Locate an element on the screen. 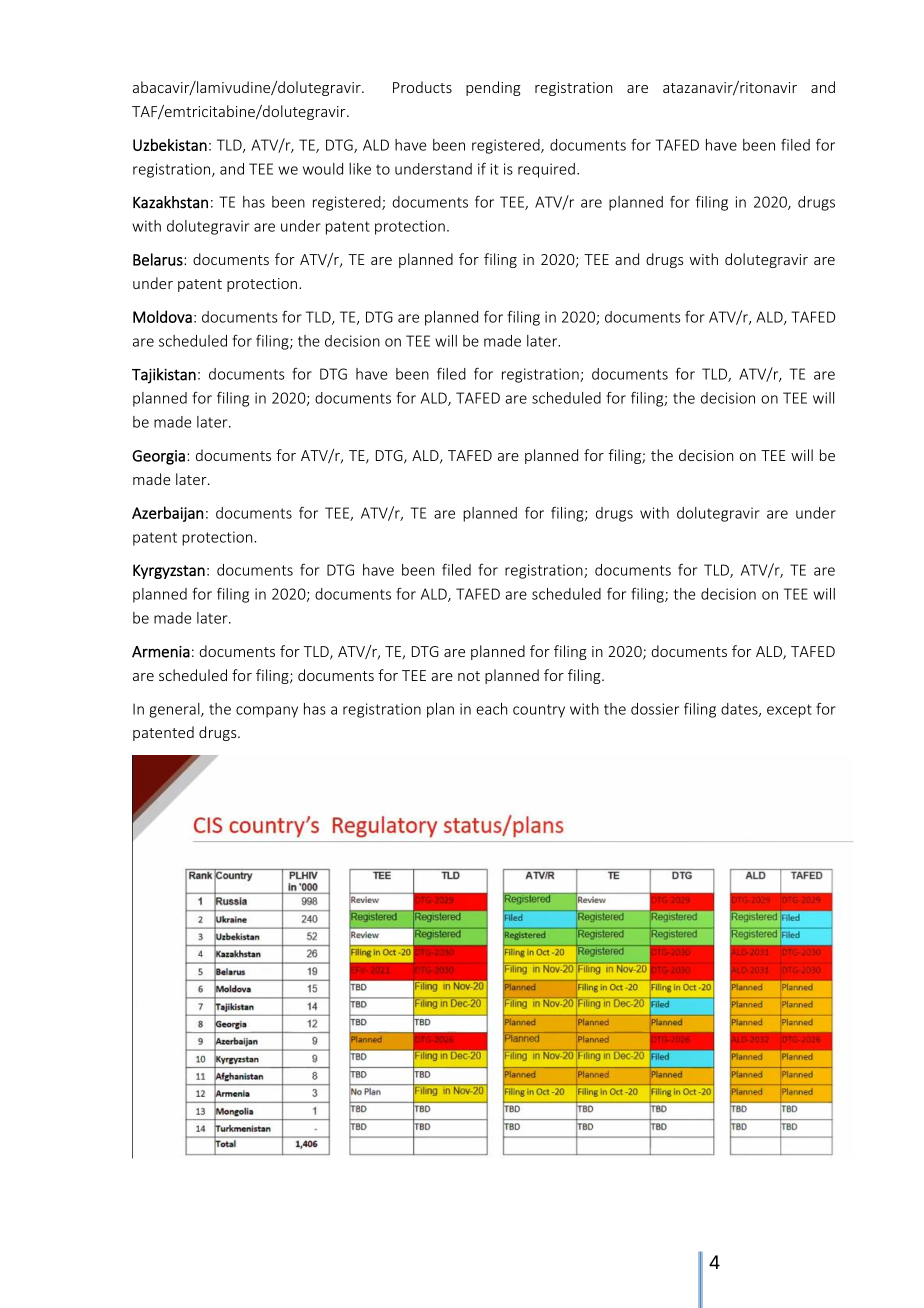 This screenshot has height=1308, width=924. Belarus is located at coordinates (159, 259).
